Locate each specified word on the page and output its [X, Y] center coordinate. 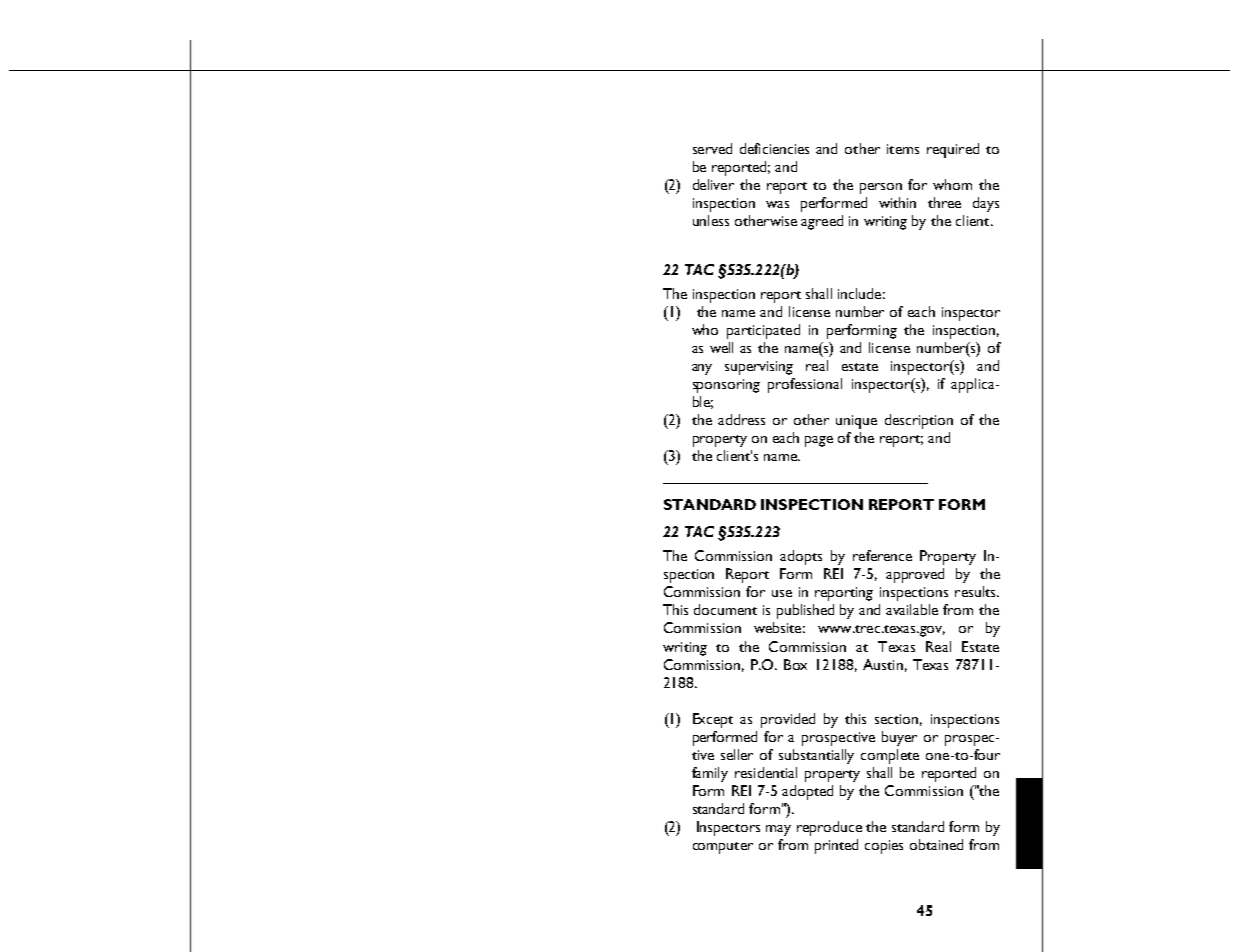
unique [856, 422]
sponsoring [726, 386]
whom [952, 184]
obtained [936, 844]
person [881, 188]
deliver [713, 184]
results [976, 591]
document [725, 609]
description [919, 421]
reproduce [829, 828]
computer [723, 848]
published [805, 611]
